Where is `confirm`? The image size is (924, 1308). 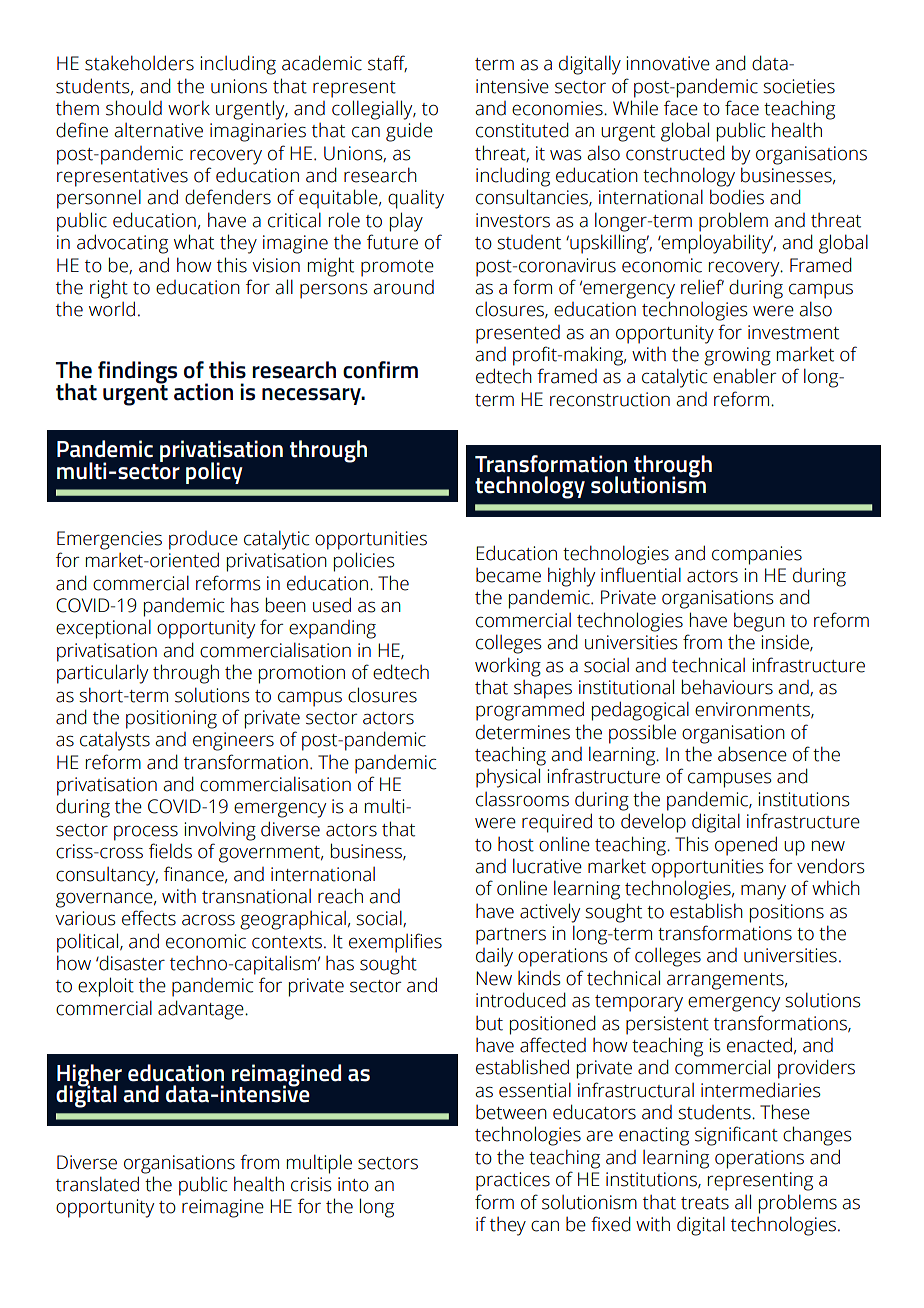 confirm is located at coordinates (380, 370).
